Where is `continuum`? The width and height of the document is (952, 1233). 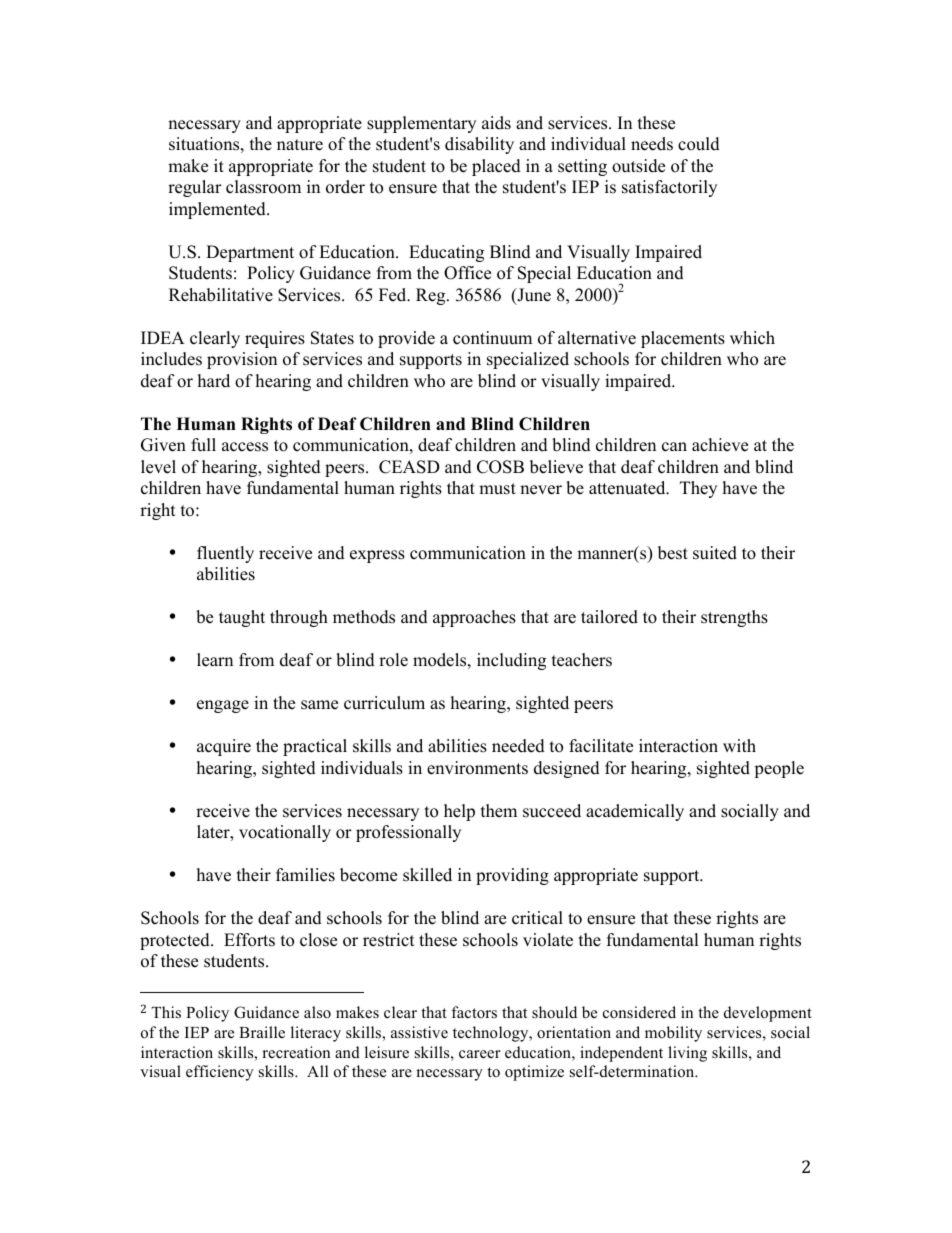
continuum is located at coordinates (492, 338).
